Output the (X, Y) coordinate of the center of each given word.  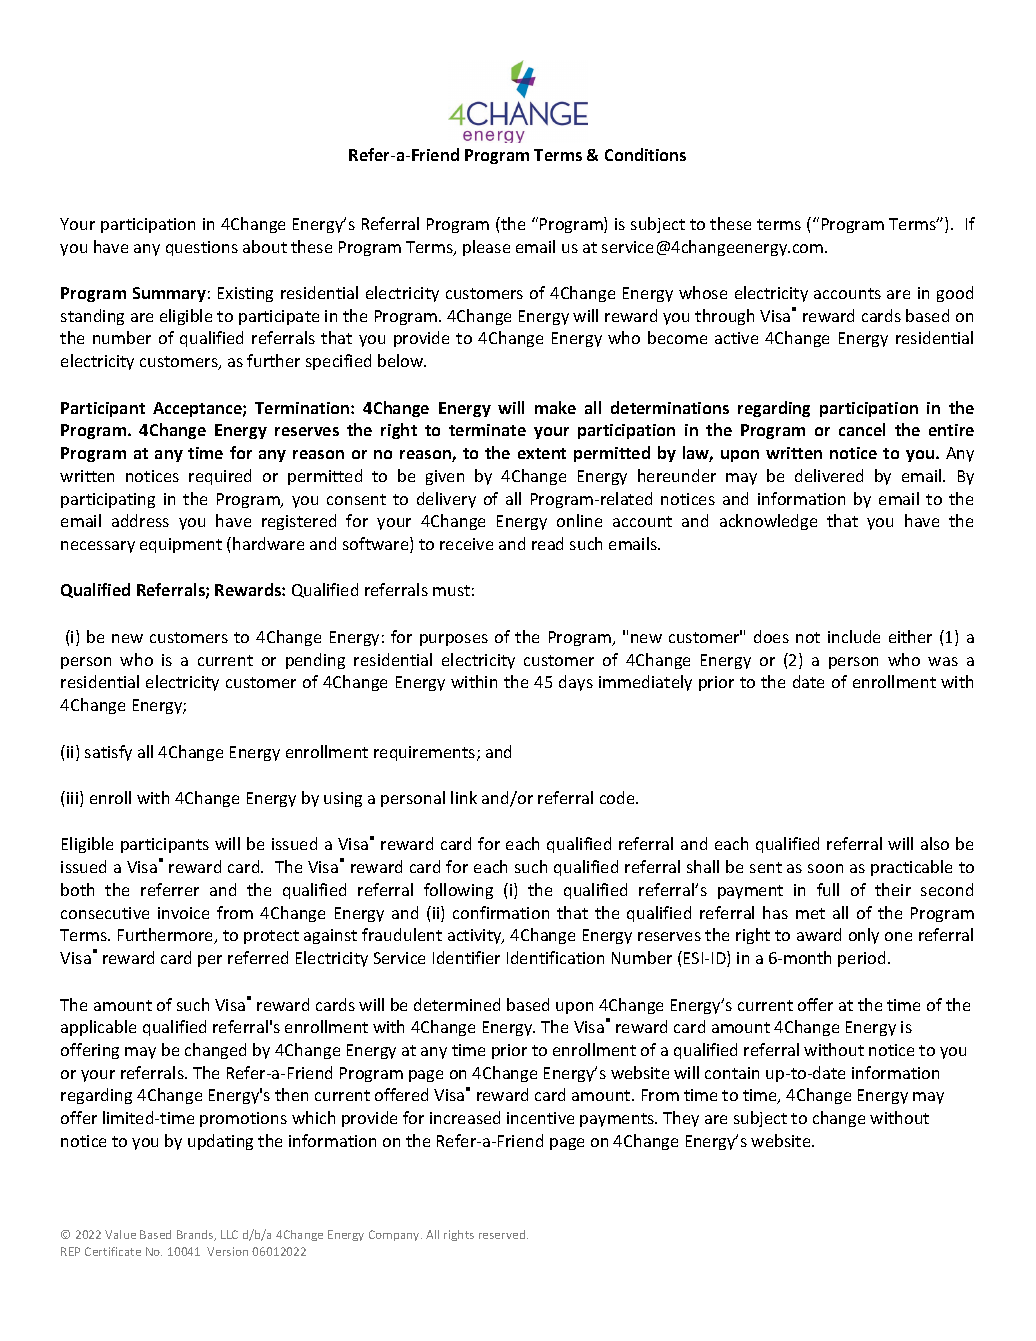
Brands (196, 1235)
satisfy (108, 753)
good (955, 294)
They (681, 1119)
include (854, 636)
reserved (503, 1234)
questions (202, 248)
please (486, 248)
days (576, 683)
